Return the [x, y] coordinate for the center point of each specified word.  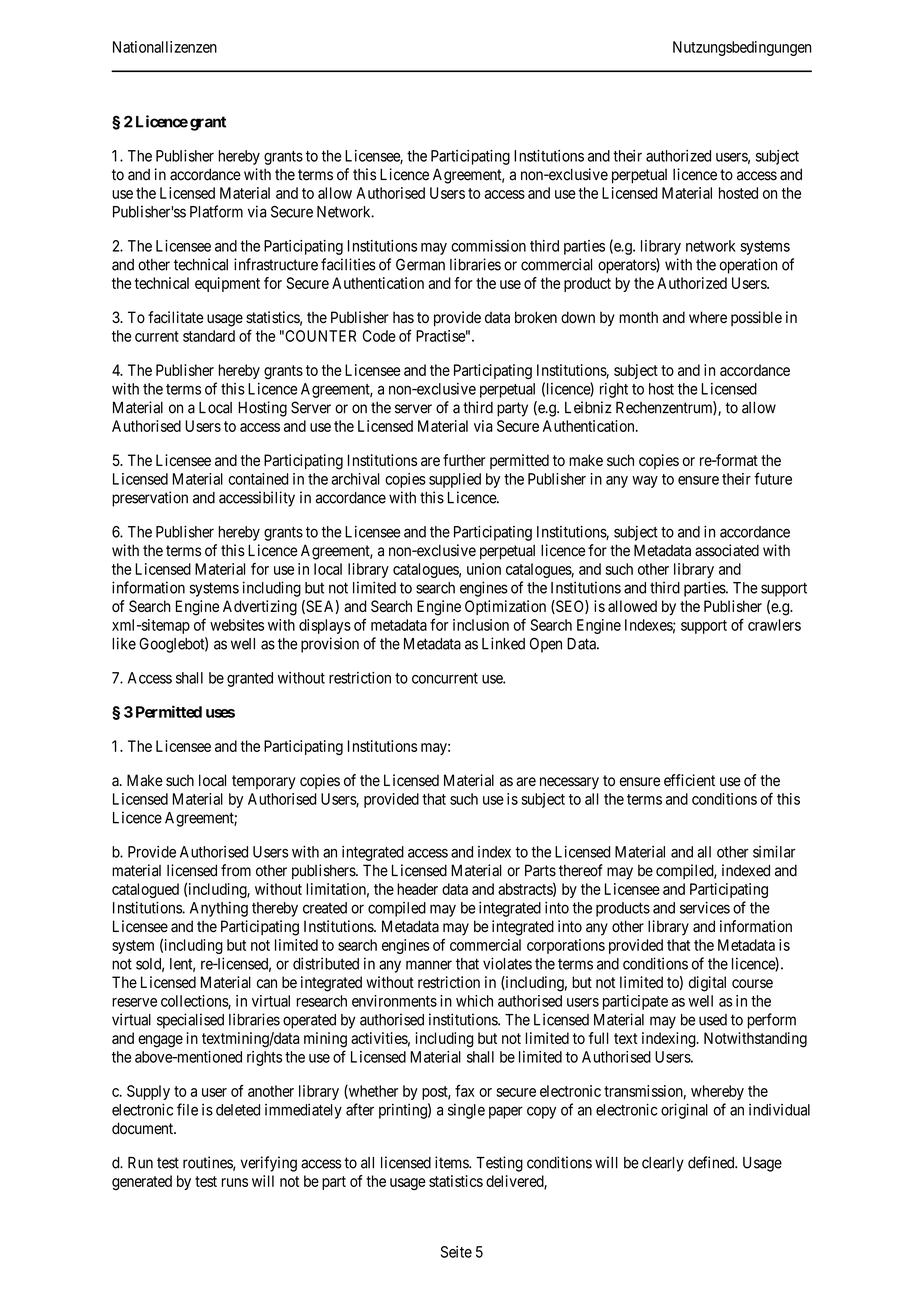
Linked [503, 643]
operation [748, 266]
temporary [264, 782]
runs [235, 1182]
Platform [216, 211]
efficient [689, 780]
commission [488, 246]
